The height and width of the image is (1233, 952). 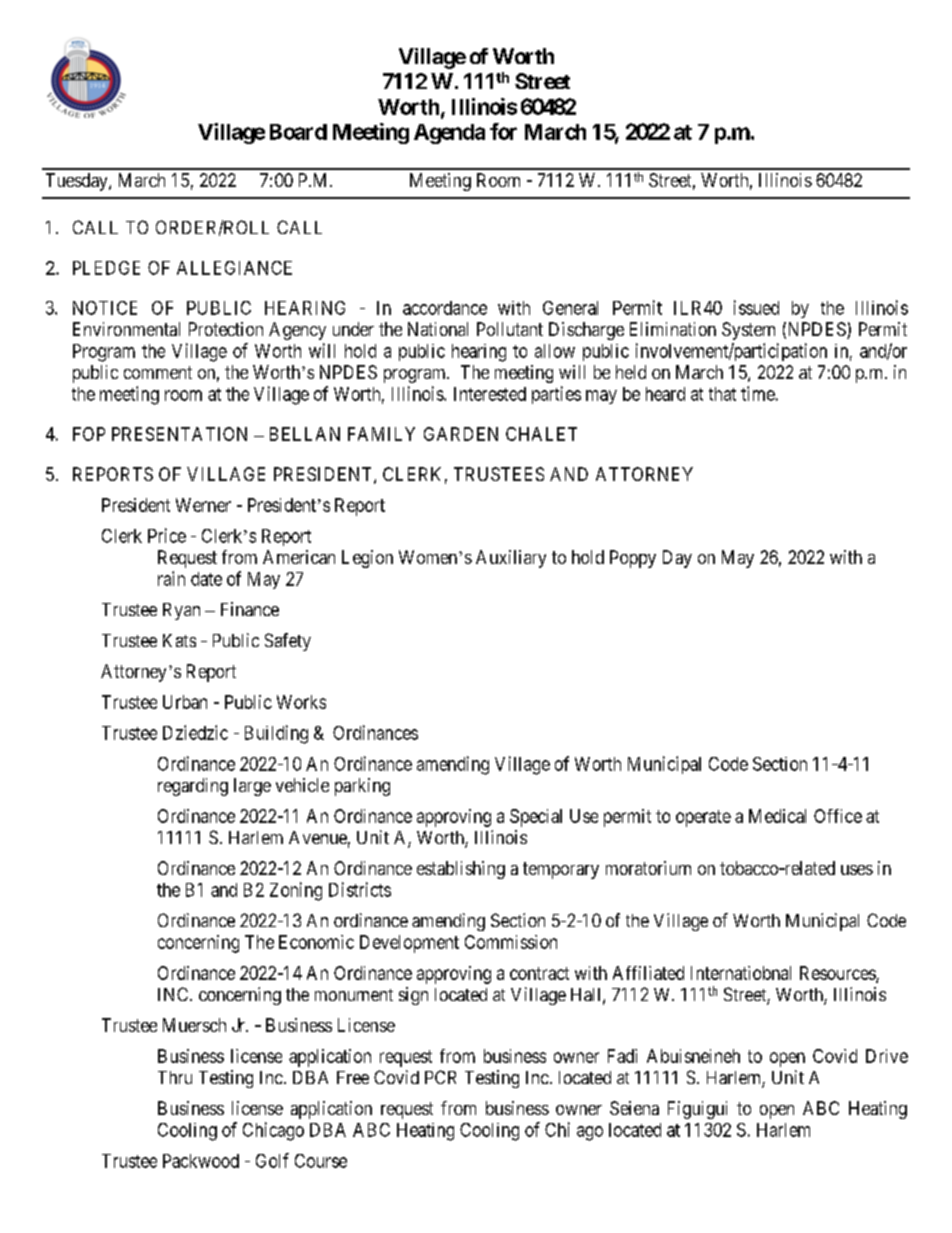 What do you see at coordinates (440, 1077) in the image?
I see `PCR` at bounding box center [440, 1077].
